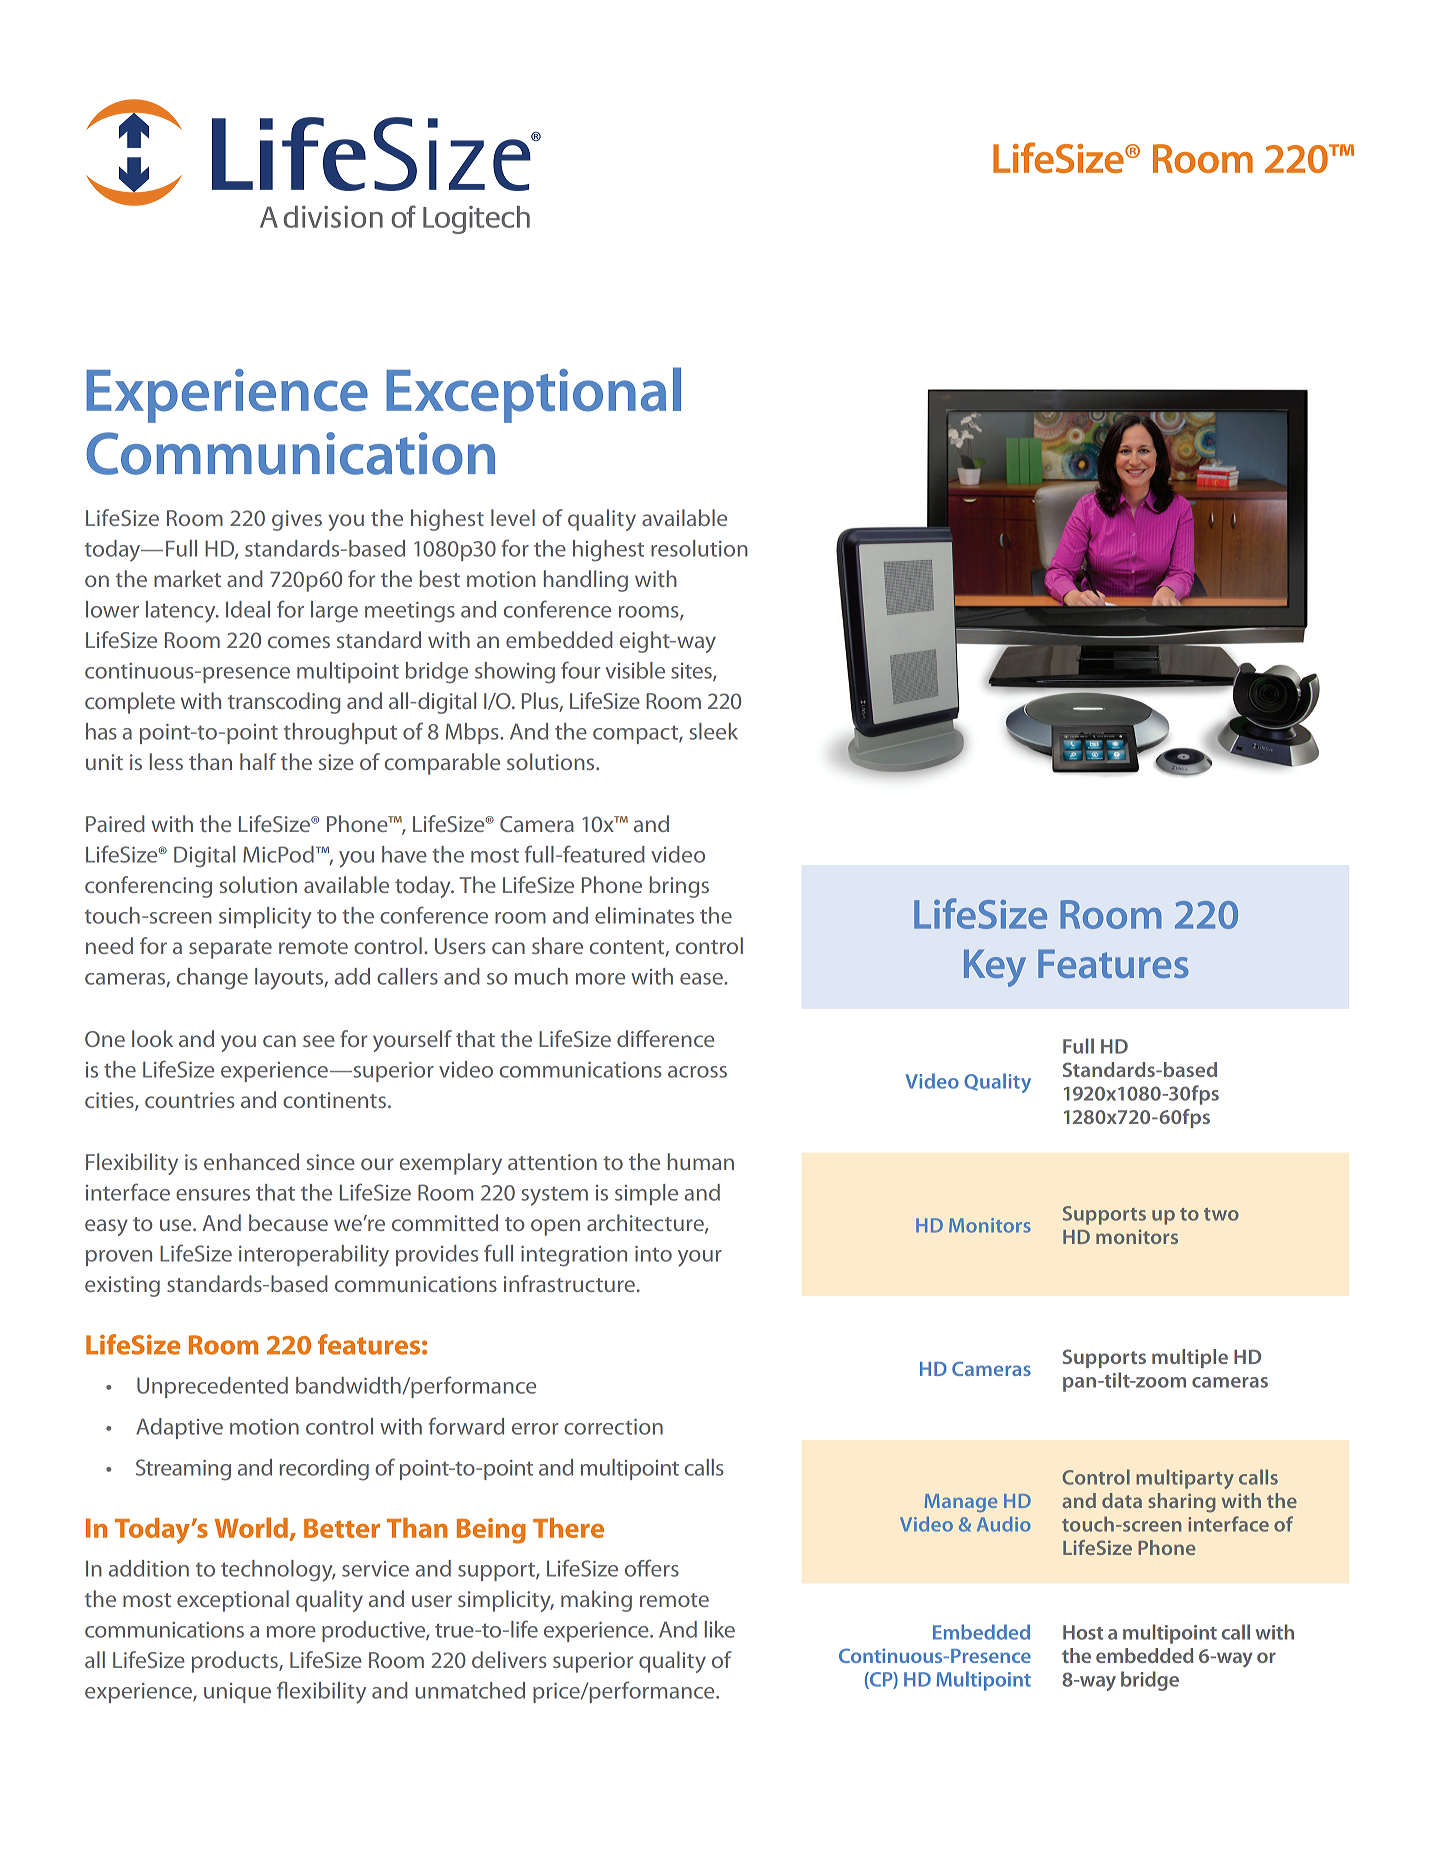 This page has width=1436, height=1859. I want to click on Key, so click(995, 968).
